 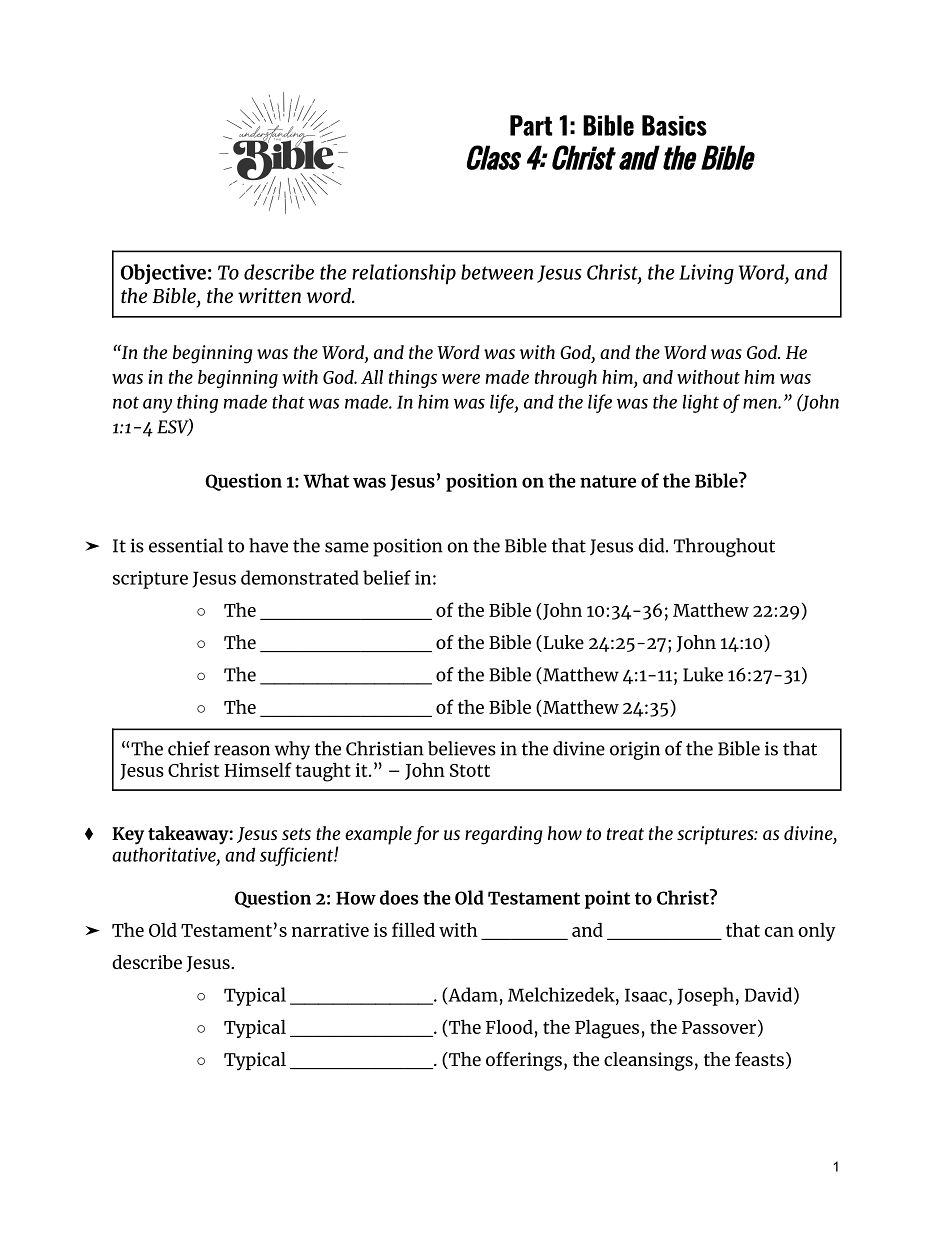 I want to click on narrative, so click(x=330, y=930).
